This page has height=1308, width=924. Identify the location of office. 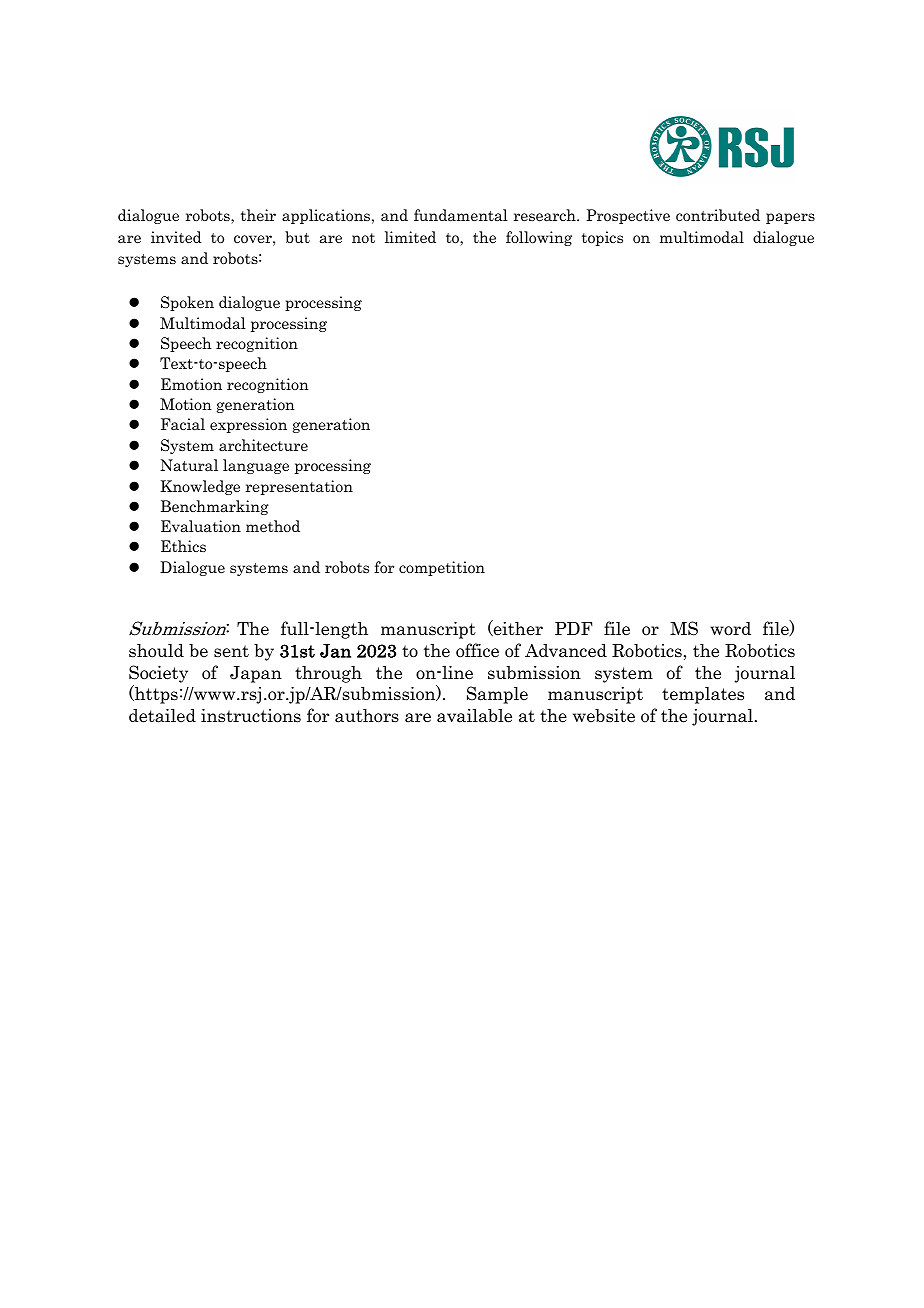
(477, 650).
